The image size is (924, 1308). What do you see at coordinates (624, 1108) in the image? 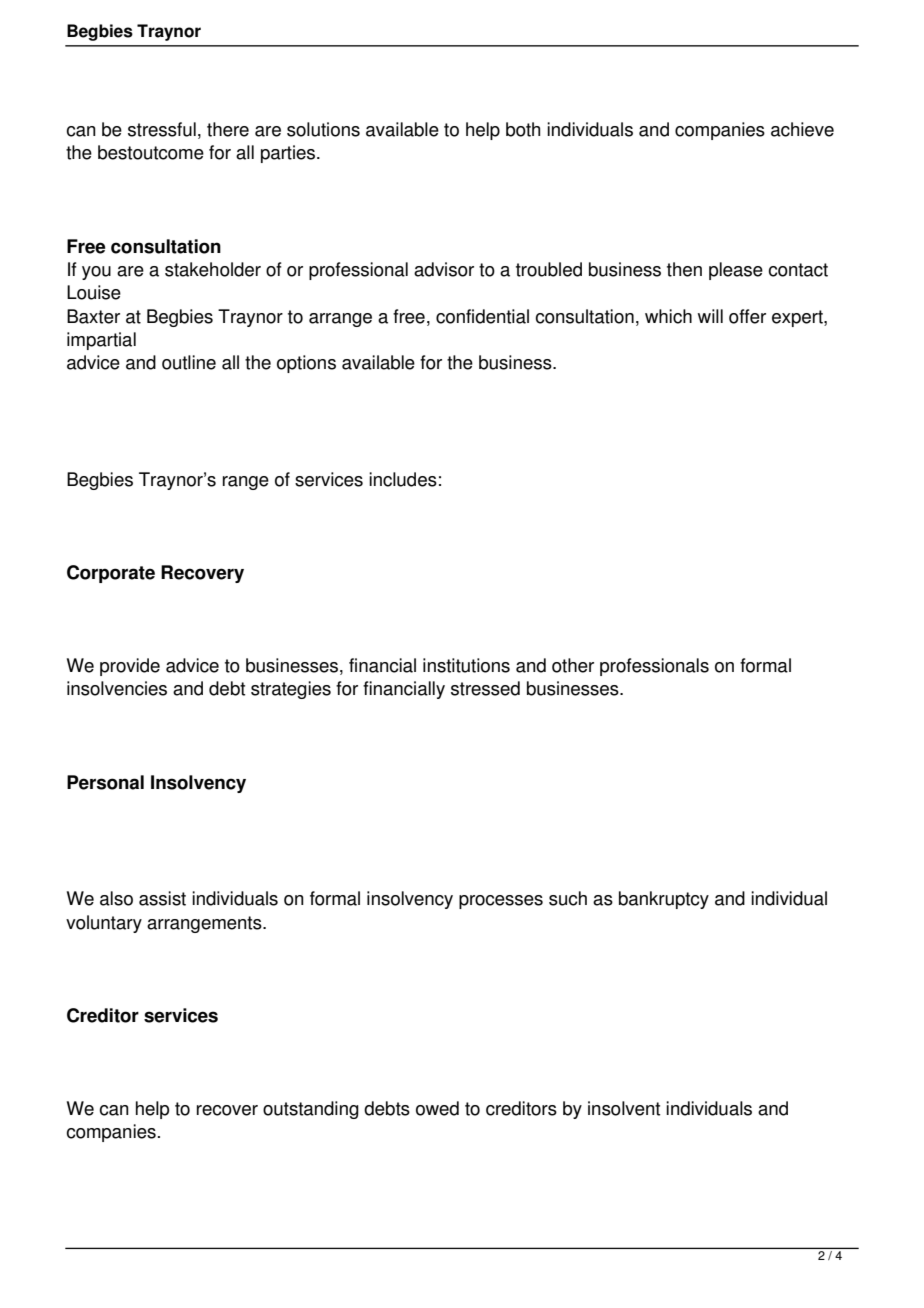
I see `insolvent` at bounding box center [624, 1108].
